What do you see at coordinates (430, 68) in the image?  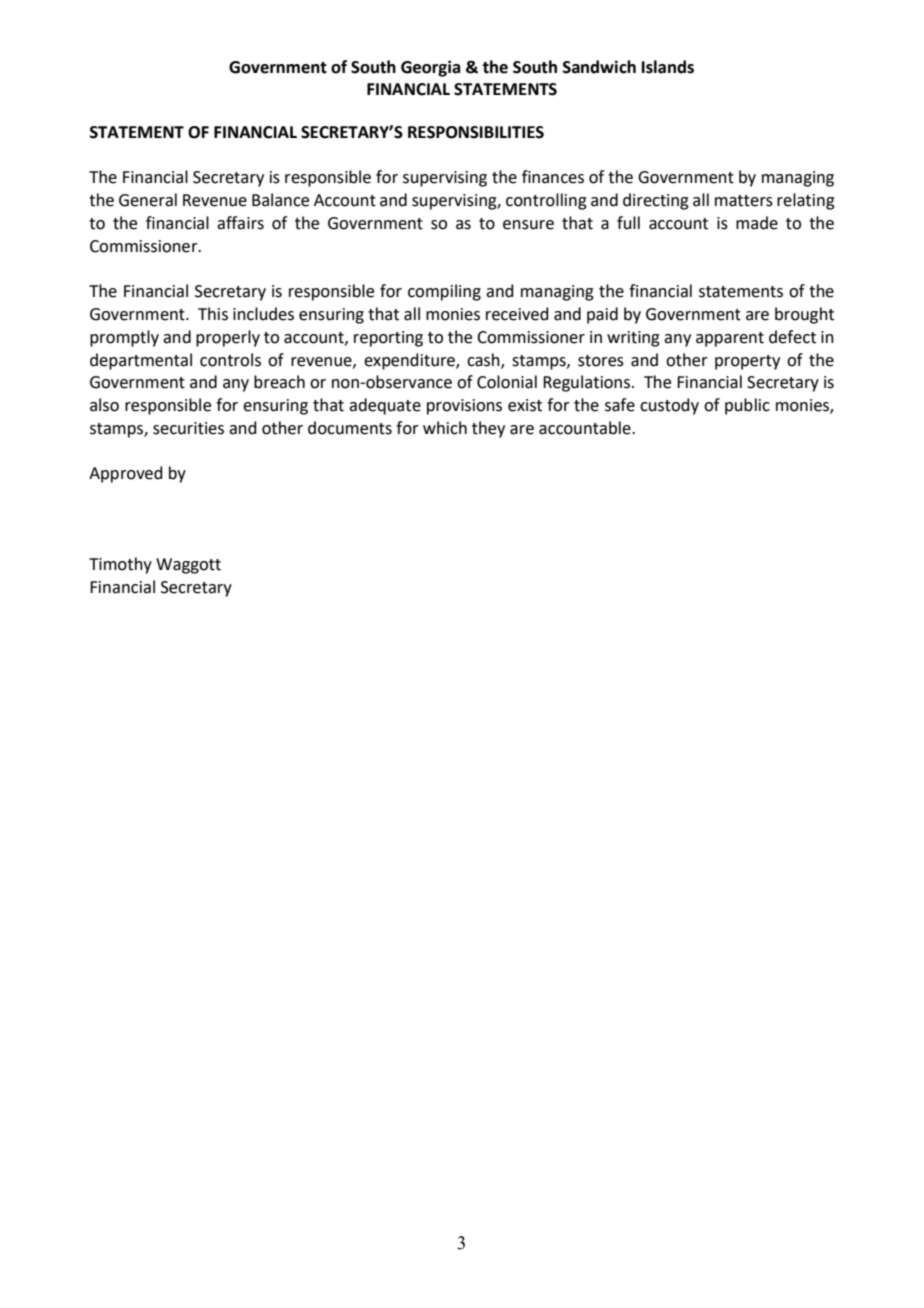 I see `Georgia` at bounding box center [430, 68].
